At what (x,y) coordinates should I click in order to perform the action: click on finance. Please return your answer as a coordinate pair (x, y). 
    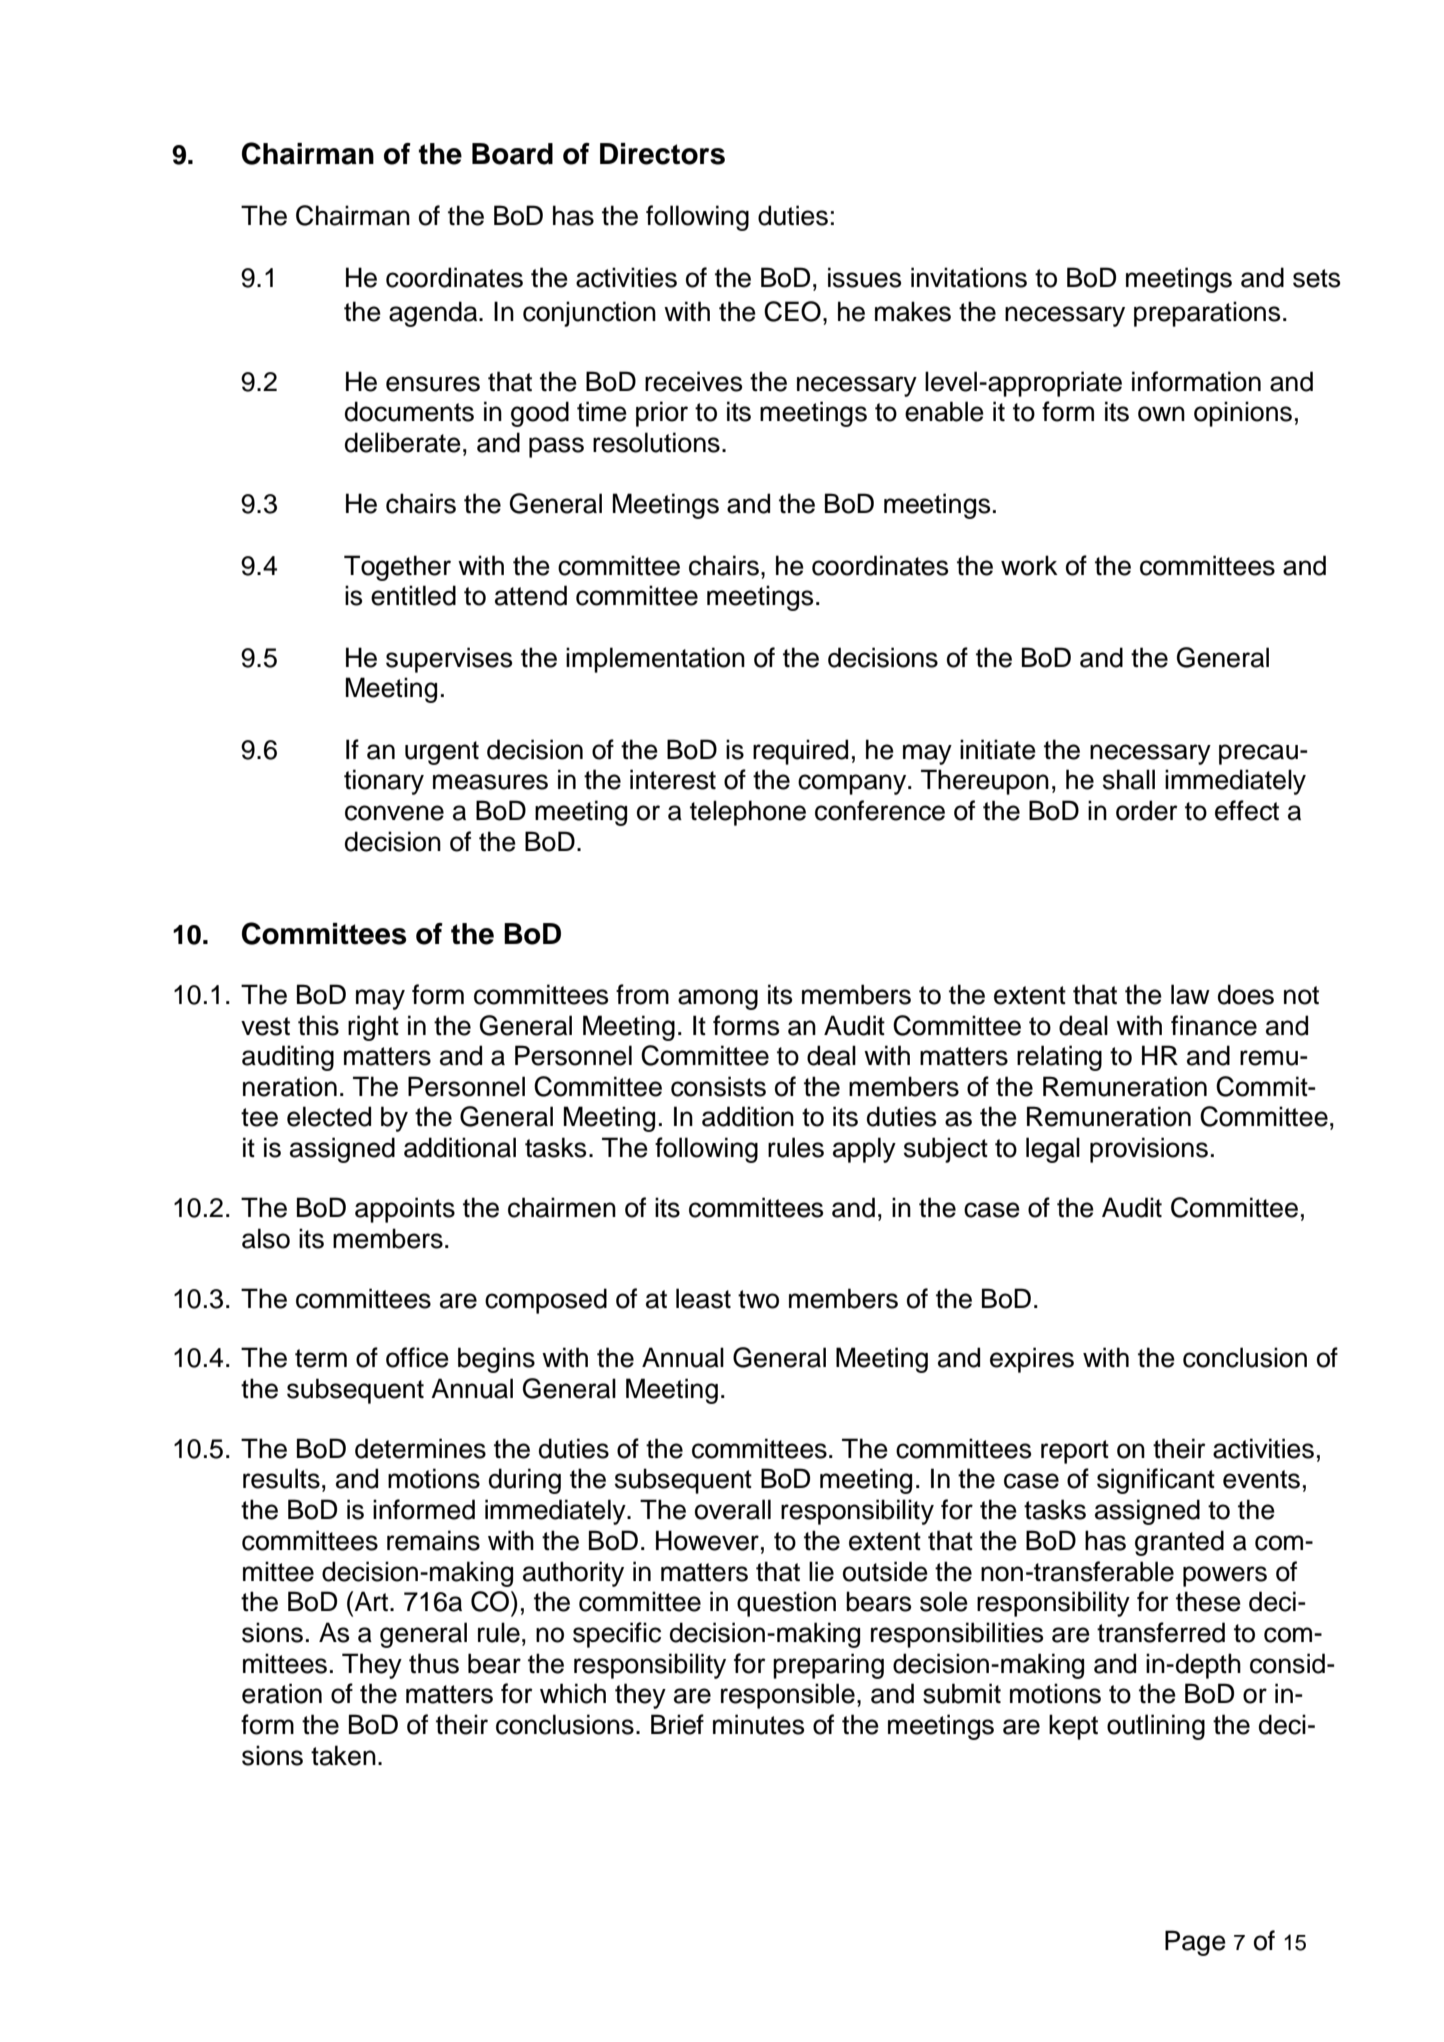
    Looking at the image, I should click on (1214, 1025).
